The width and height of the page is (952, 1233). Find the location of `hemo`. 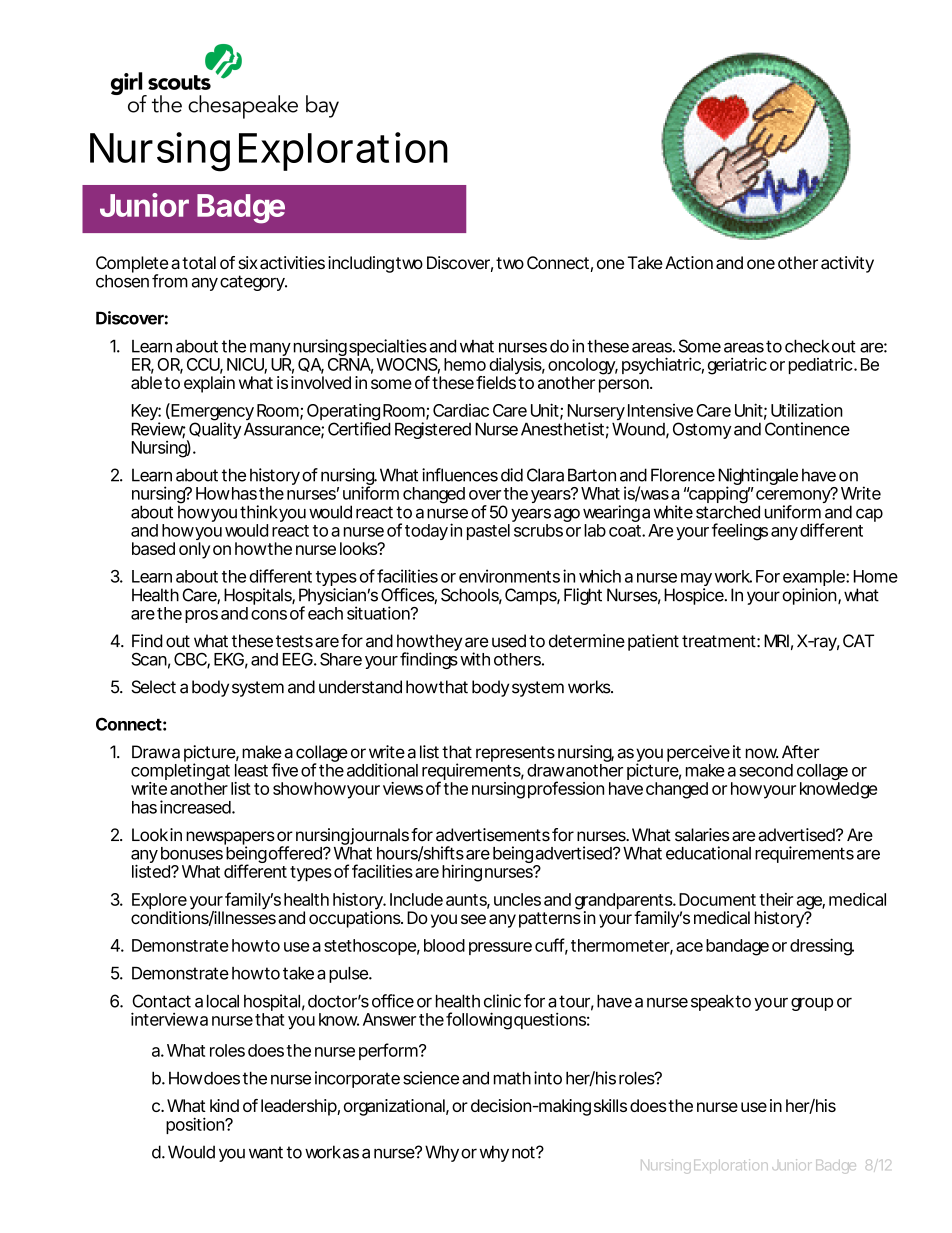

hemo is located at coordinates (465, 364).
